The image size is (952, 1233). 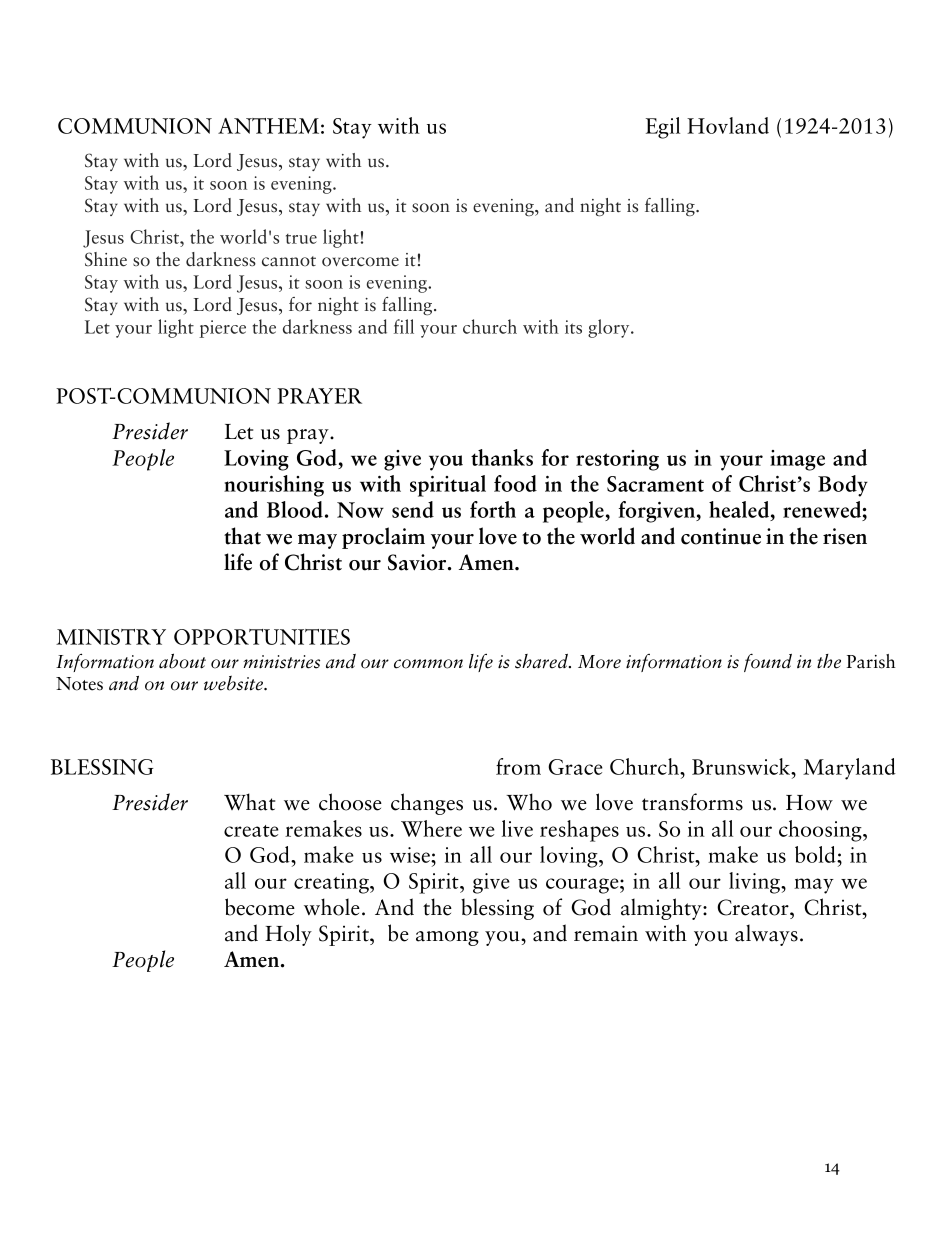 I want to click on become, so click(x=260, y=907).
